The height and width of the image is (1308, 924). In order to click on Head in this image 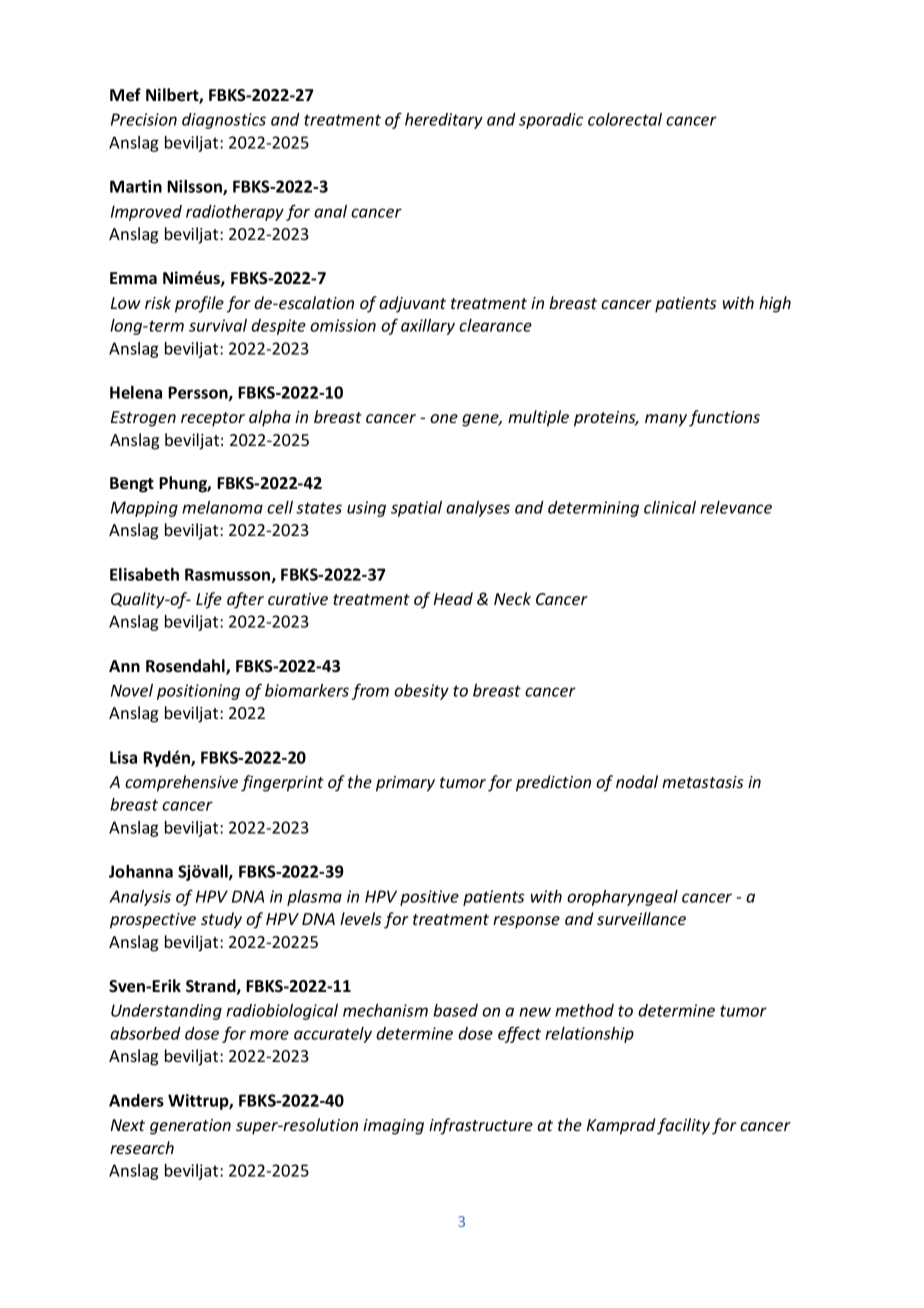, I will do `click(453, 598)`.
